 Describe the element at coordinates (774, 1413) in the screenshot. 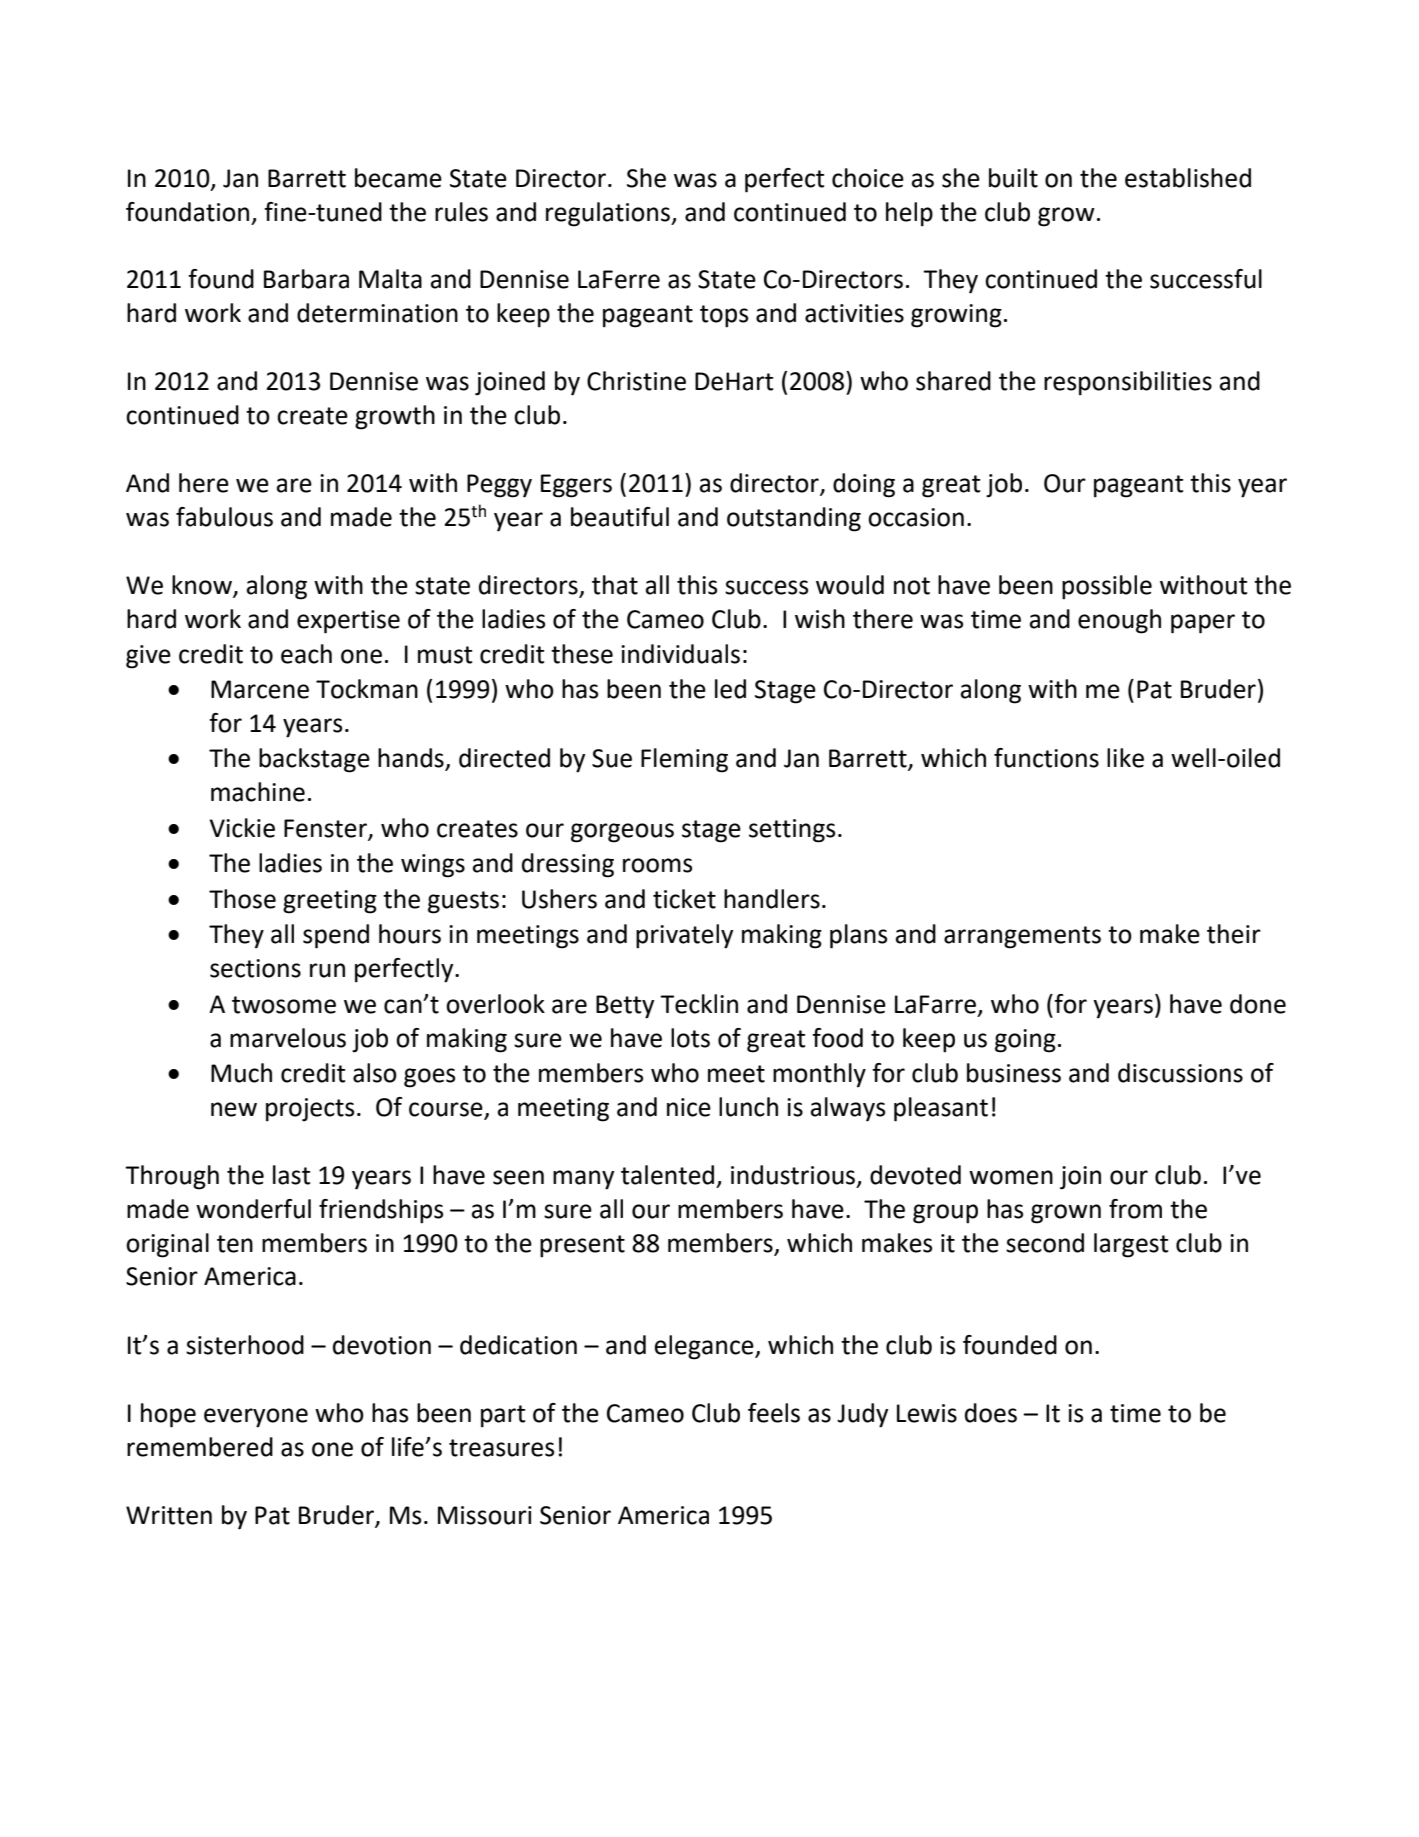

I see `feels` at that location.
